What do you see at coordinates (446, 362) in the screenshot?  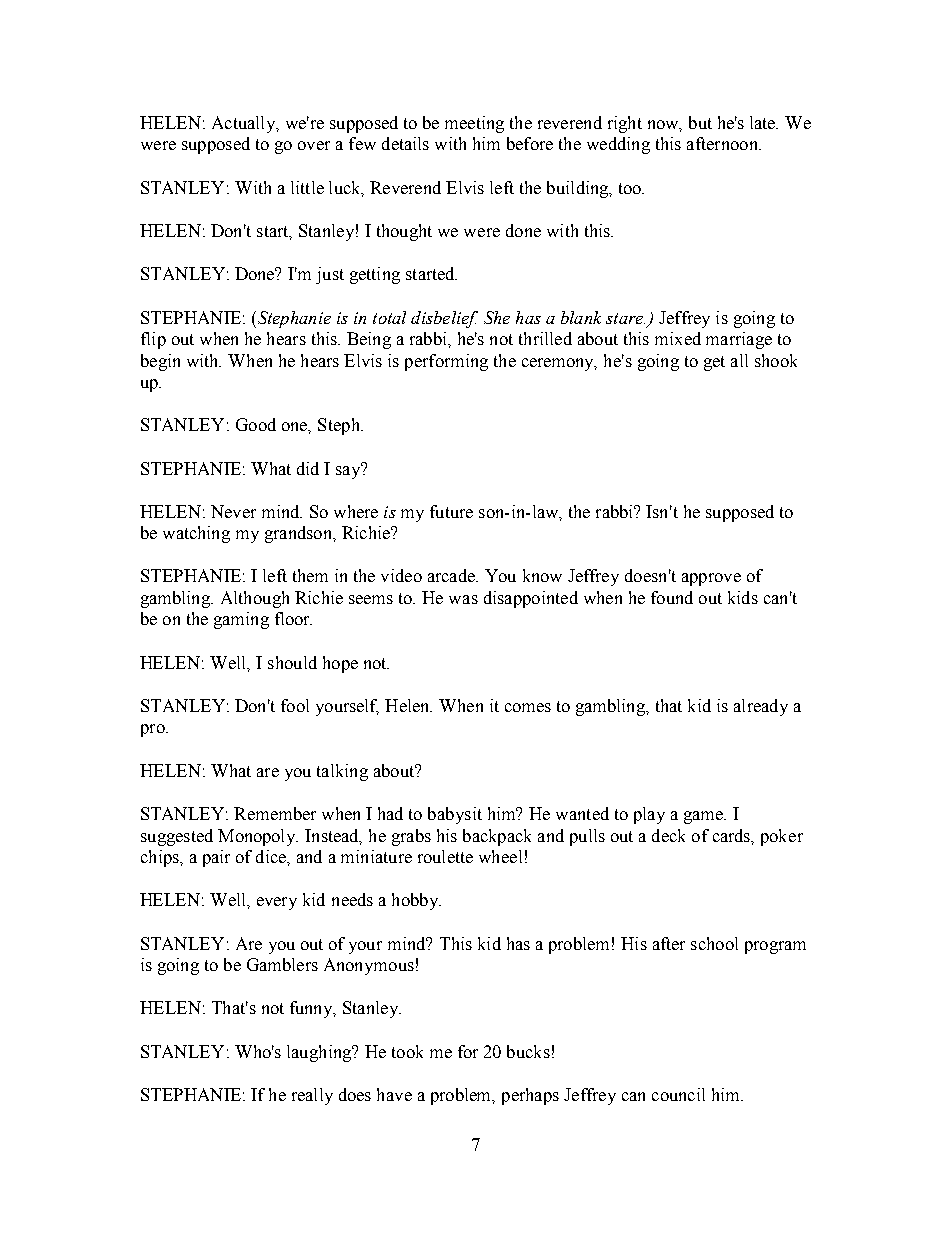 I see `performing` at bounding box center [446, 362].
